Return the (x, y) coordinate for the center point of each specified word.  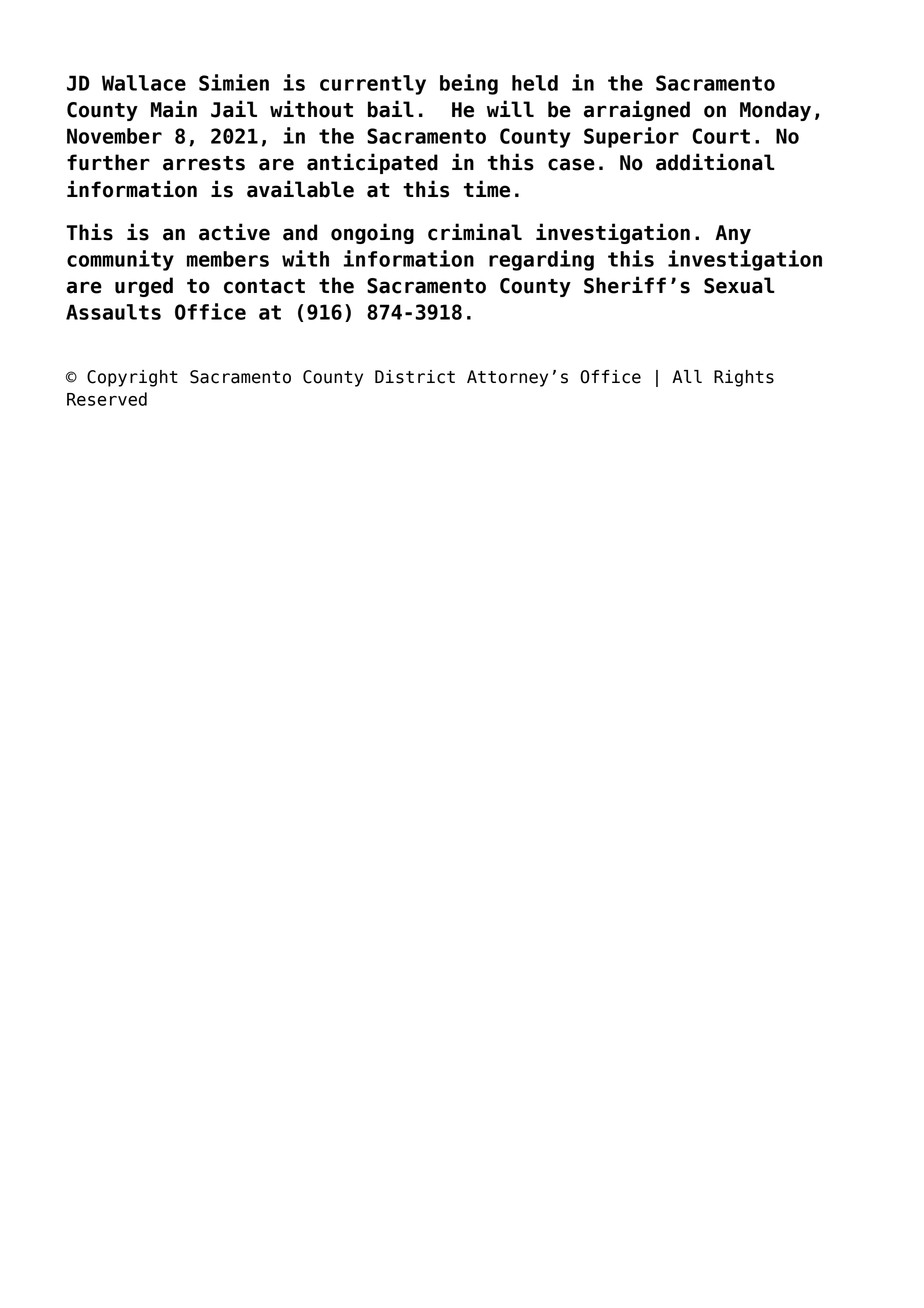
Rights (744, 378)
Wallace (144, 83)
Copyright (132, 378)
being (469, 84)
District (415, 377)
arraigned (637, 110)
